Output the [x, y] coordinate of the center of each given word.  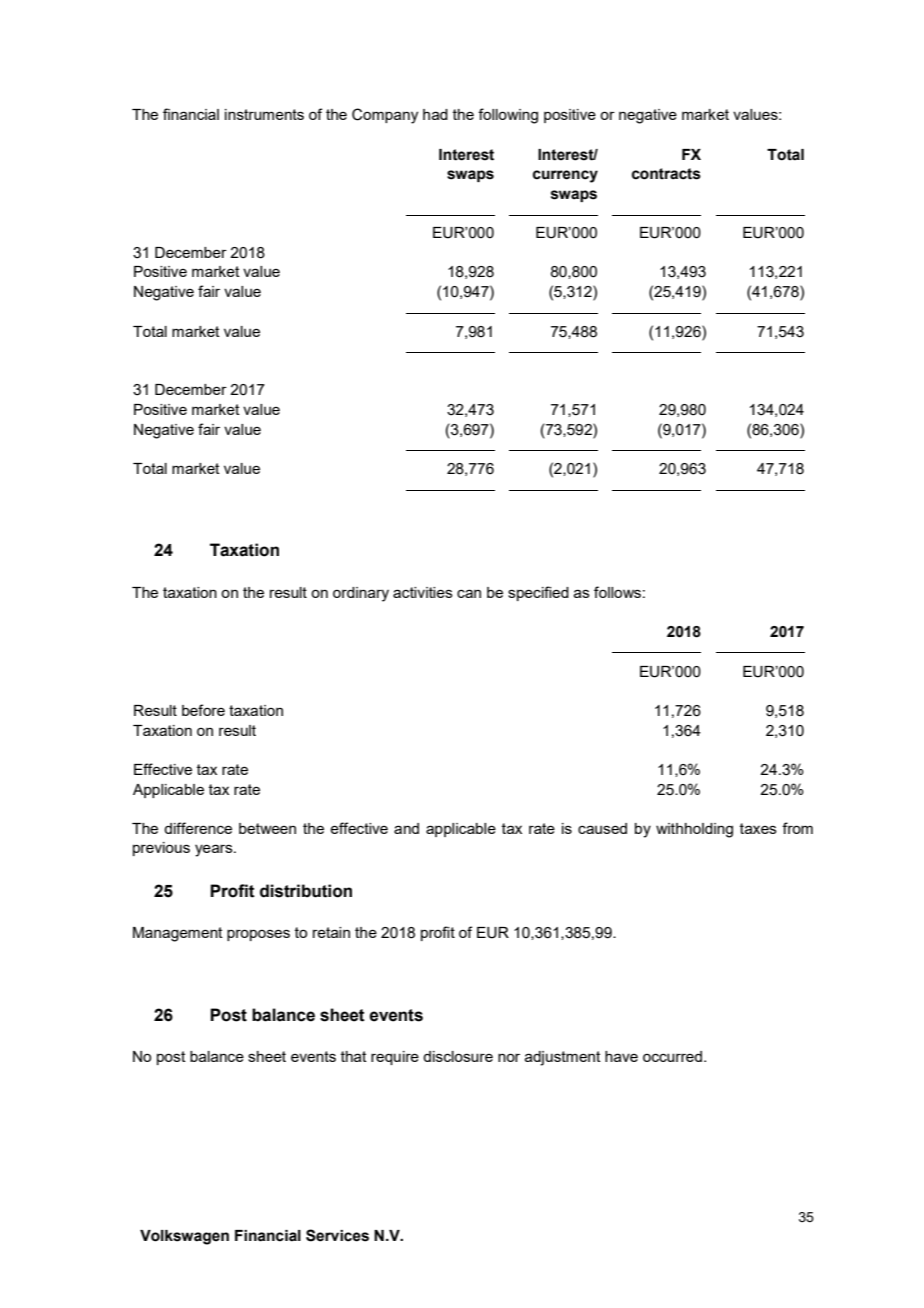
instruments [264, 114]
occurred [672, 1056]
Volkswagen [184, 1237]
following [508, 116]
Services [337, 1235]
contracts [666, 174]
